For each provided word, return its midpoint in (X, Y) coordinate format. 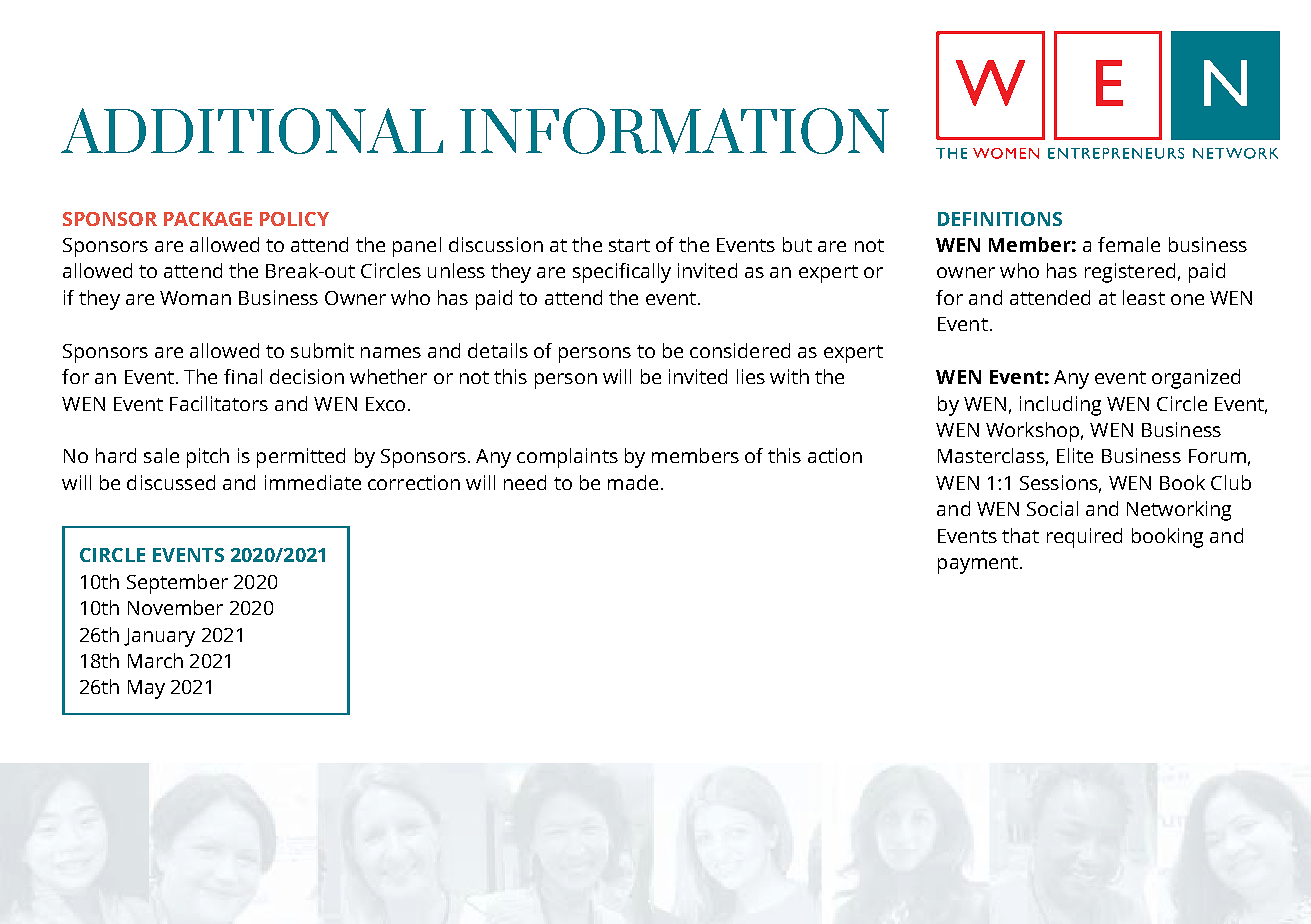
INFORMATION (674, 131)
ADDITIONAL (252, 131)
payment (978, 565)
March (155, 660)
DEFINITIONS (1000, 219)
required (1084, 538)
